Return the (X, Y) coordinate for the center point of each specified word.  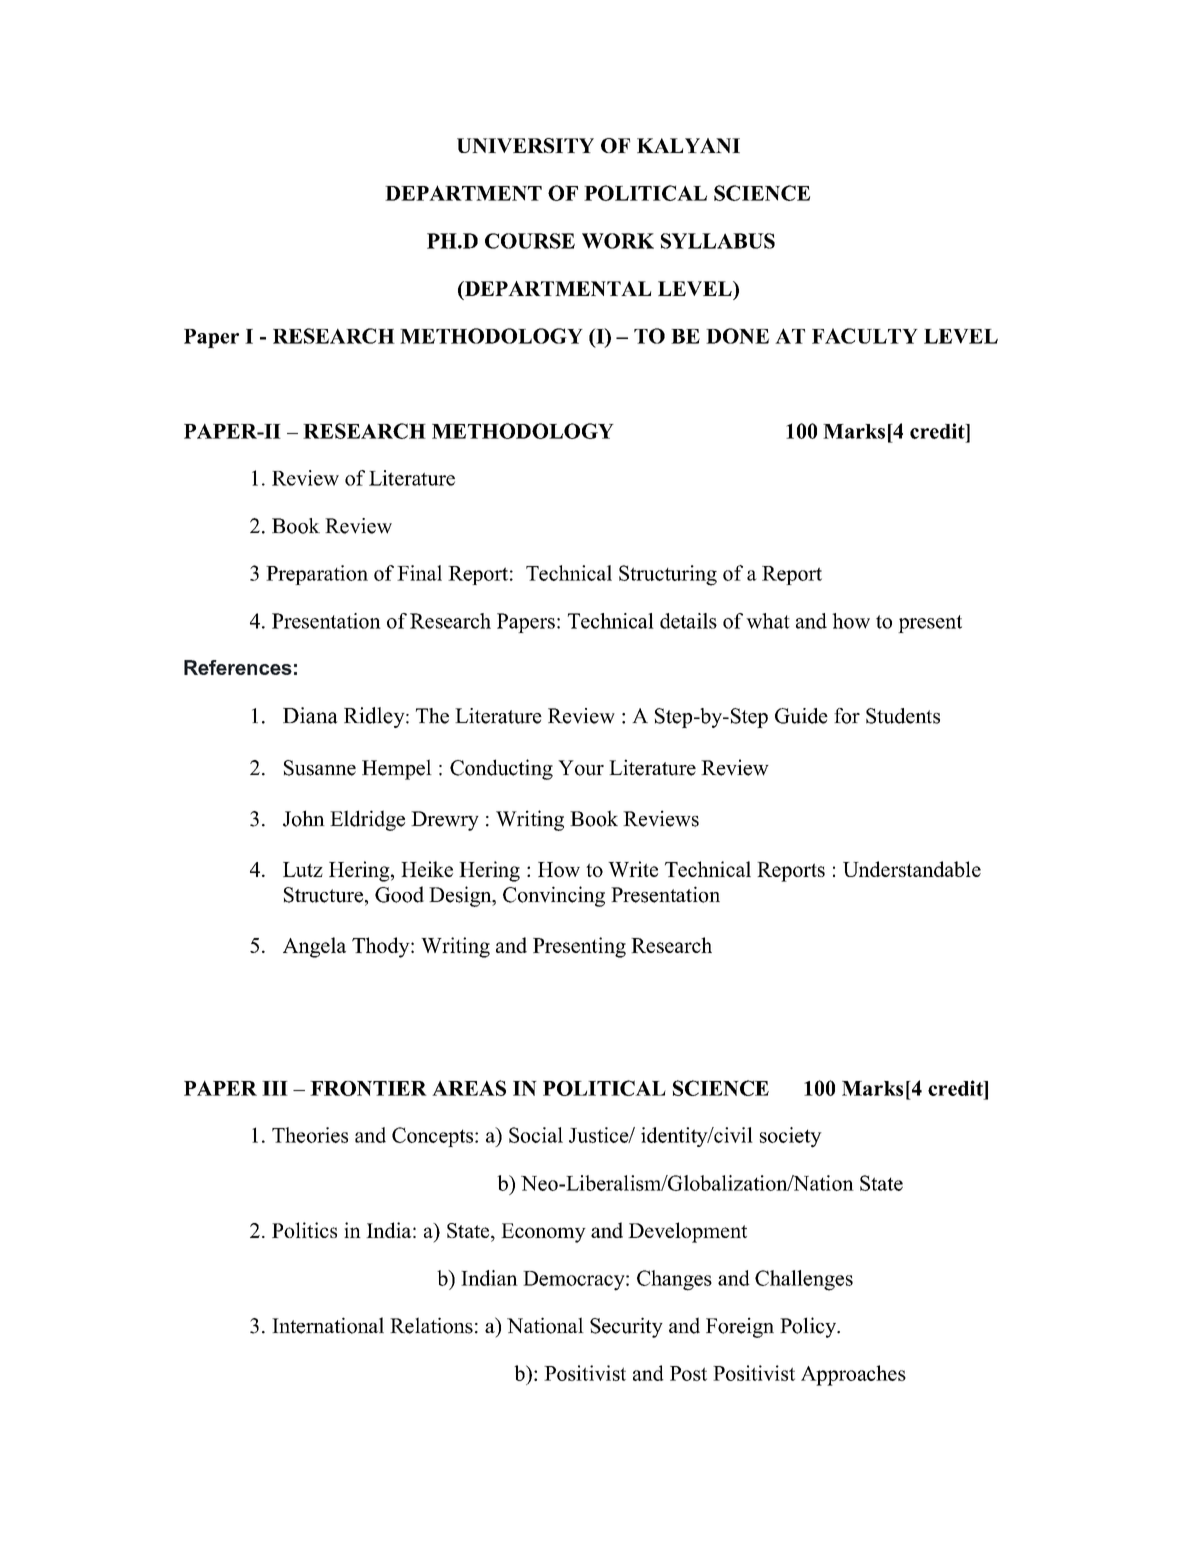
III (275, 1088)
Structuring (668, 575)
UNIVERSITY (525, 145)
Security (626, 1327)
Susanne (320, 768)
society (791, 1137)
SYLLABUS (718, 241)
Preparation (317, 575)
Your (581, 768)
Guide (801, 716)
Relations (431, 1325)
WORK (618, 241)
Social (536, 1135)
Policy (809, 1327)
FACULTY (865, 336)
